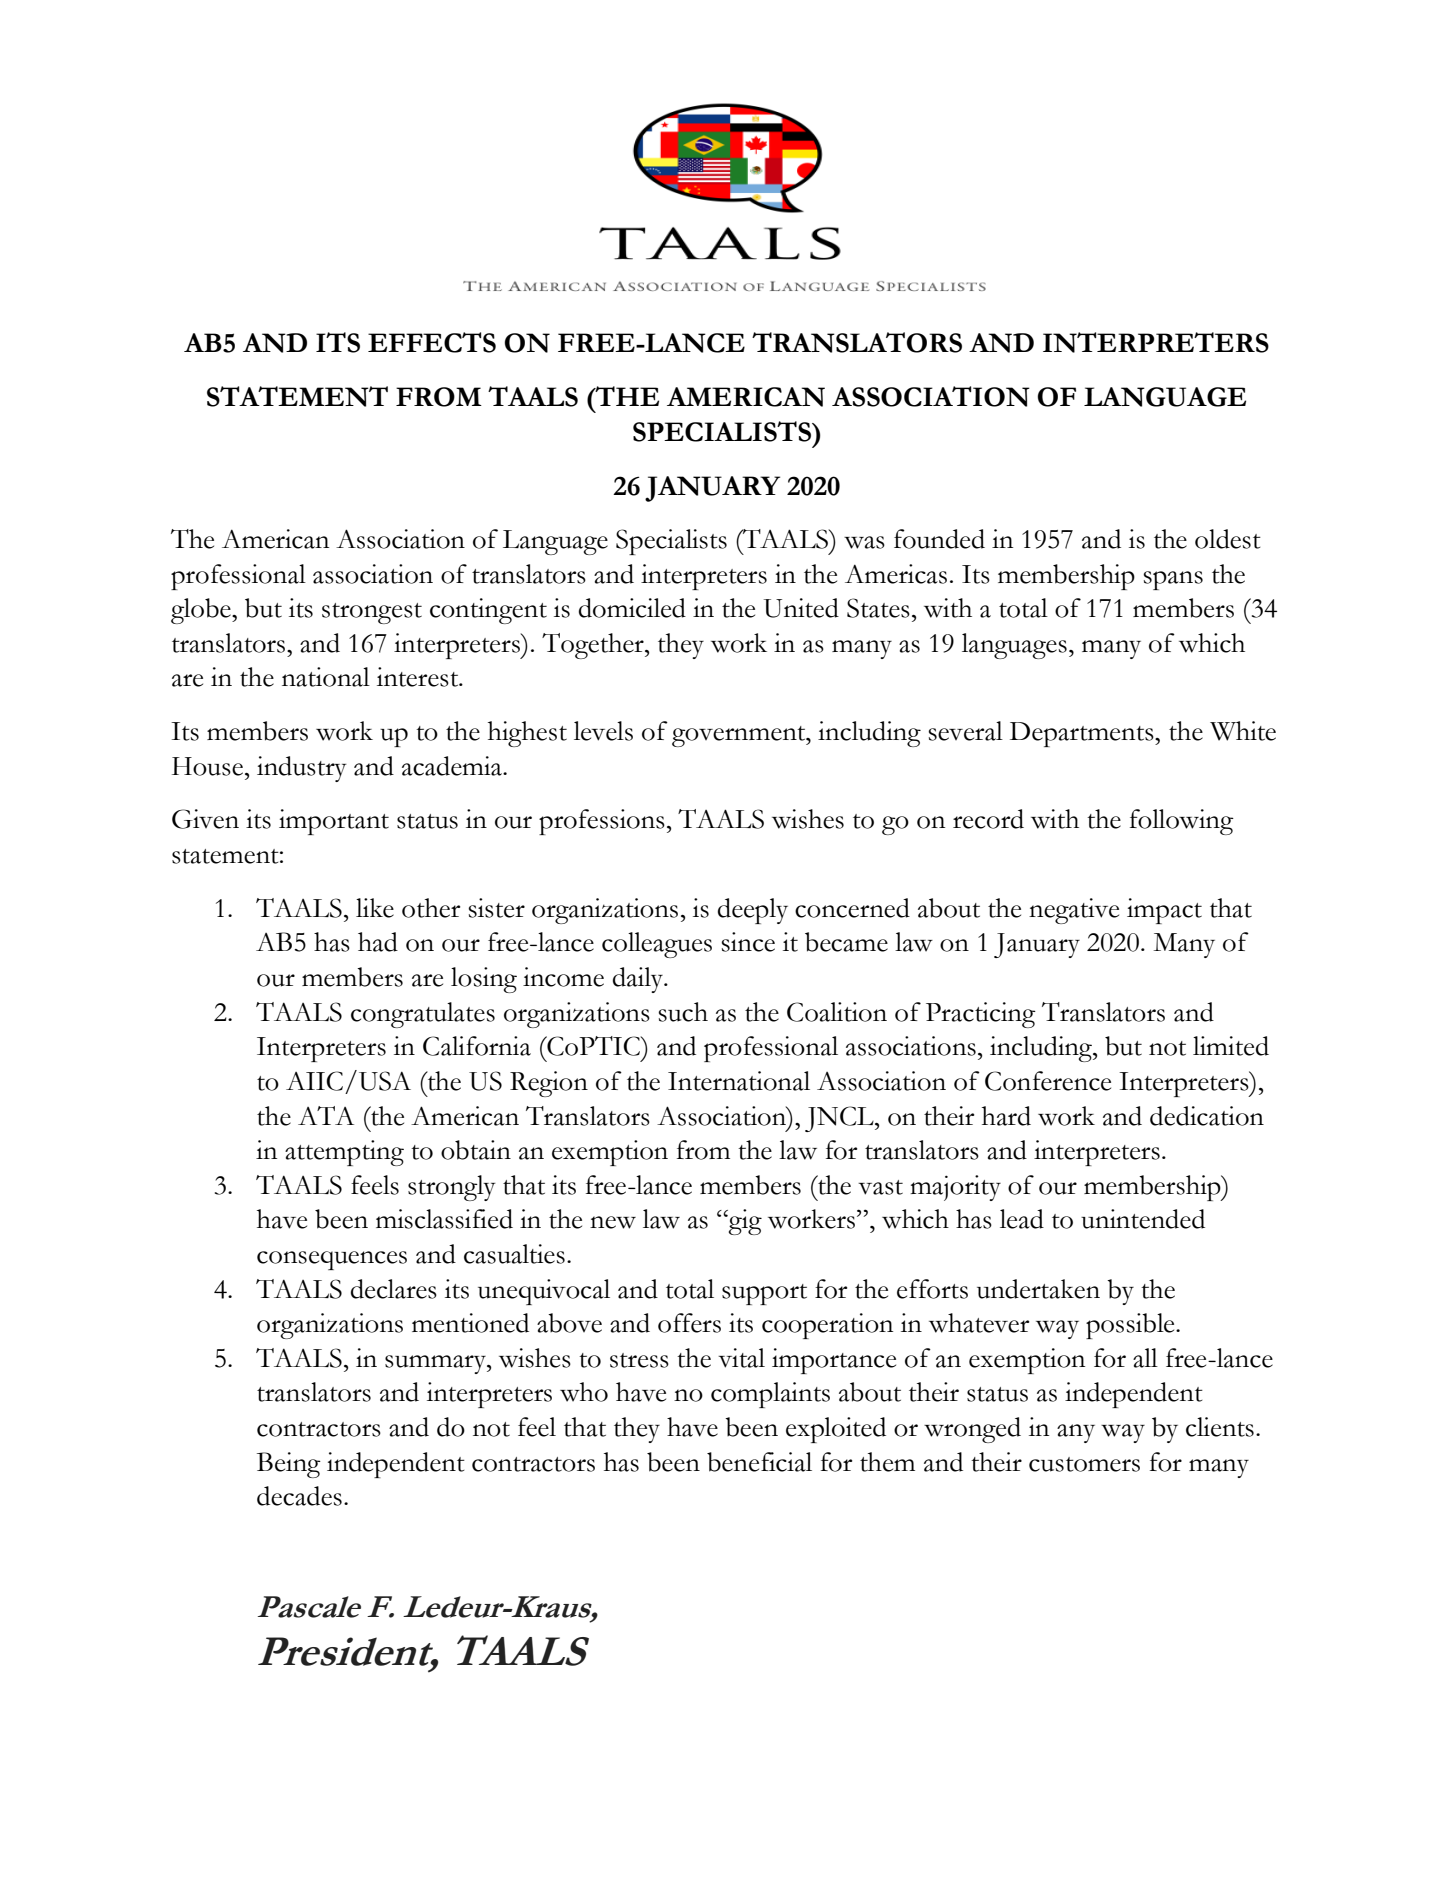 The width and height of the image is (1454, 1882). What do you see at coordinates (1228, 539) in the image?
I see `oldest` at bounding box center [1228, 539].
